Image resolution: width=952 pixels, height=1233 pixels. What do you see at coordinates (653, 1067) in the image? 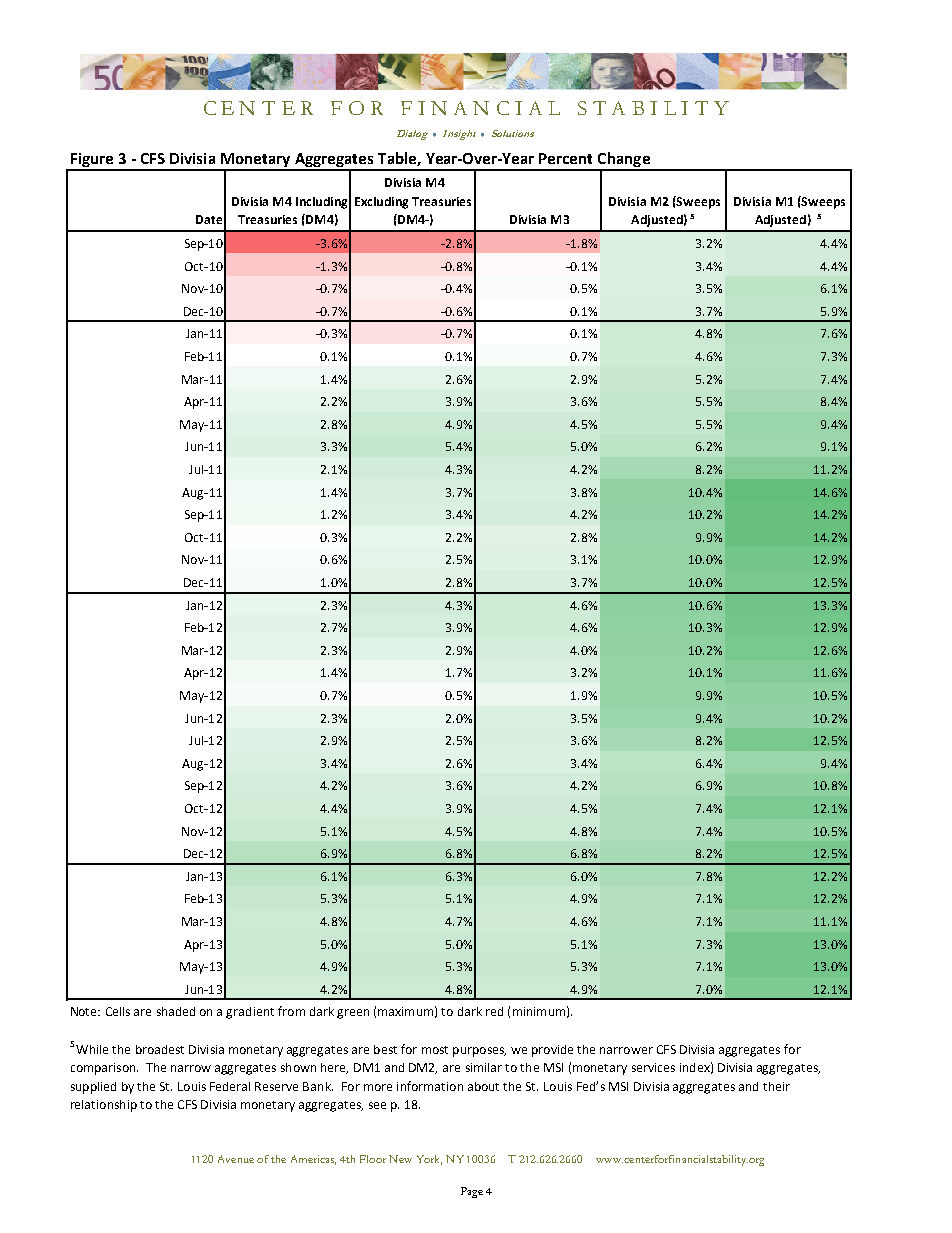
I see `services` at bounding box center [653, 1067].
